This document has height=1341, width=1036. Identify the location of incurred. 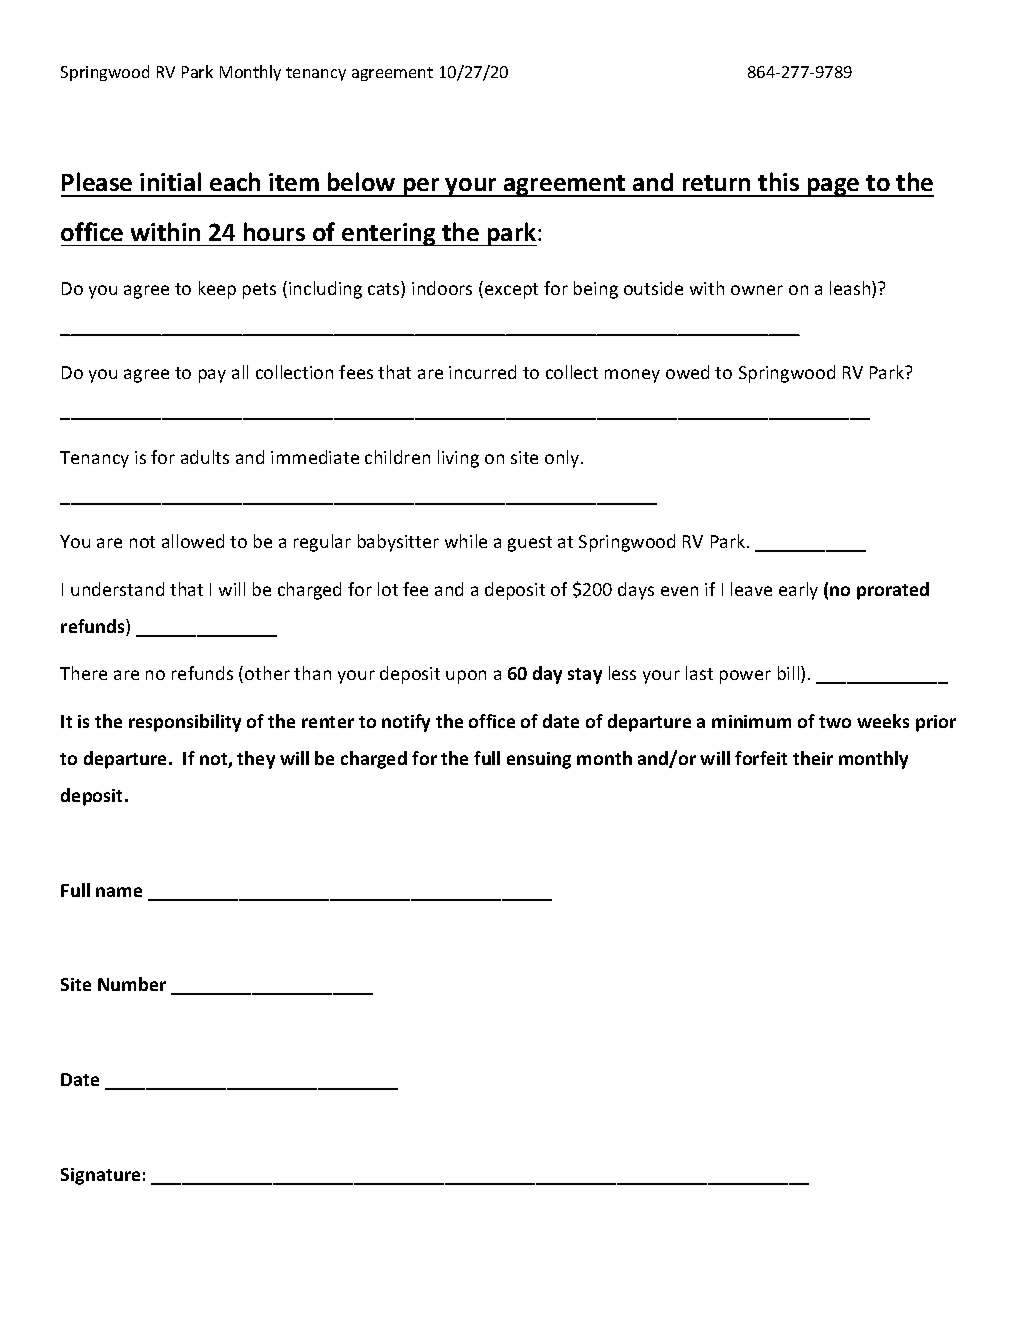
(482, 372).
